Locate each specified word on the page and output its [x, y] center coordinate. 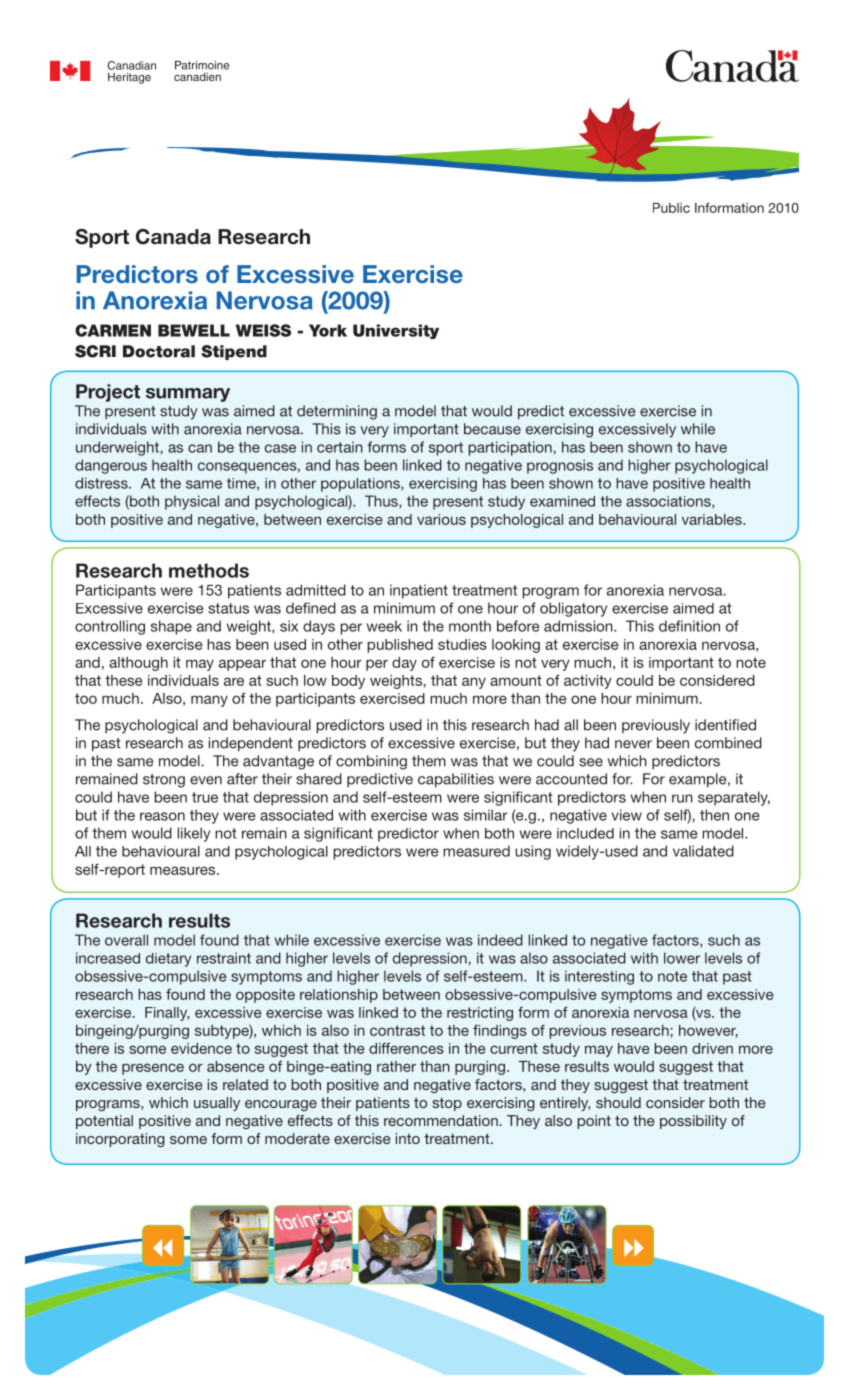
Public [671, 208]
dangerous [111, 466]
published [400, 646]
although [138, 664]
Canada [173, 237]
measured [476, 851]
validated [703, 851]
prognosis [560, 466]
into [408, 1138]
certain [340, 447]
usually [217, 1104]
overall [126, 940]
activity [588, 682]
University [396, 331]
